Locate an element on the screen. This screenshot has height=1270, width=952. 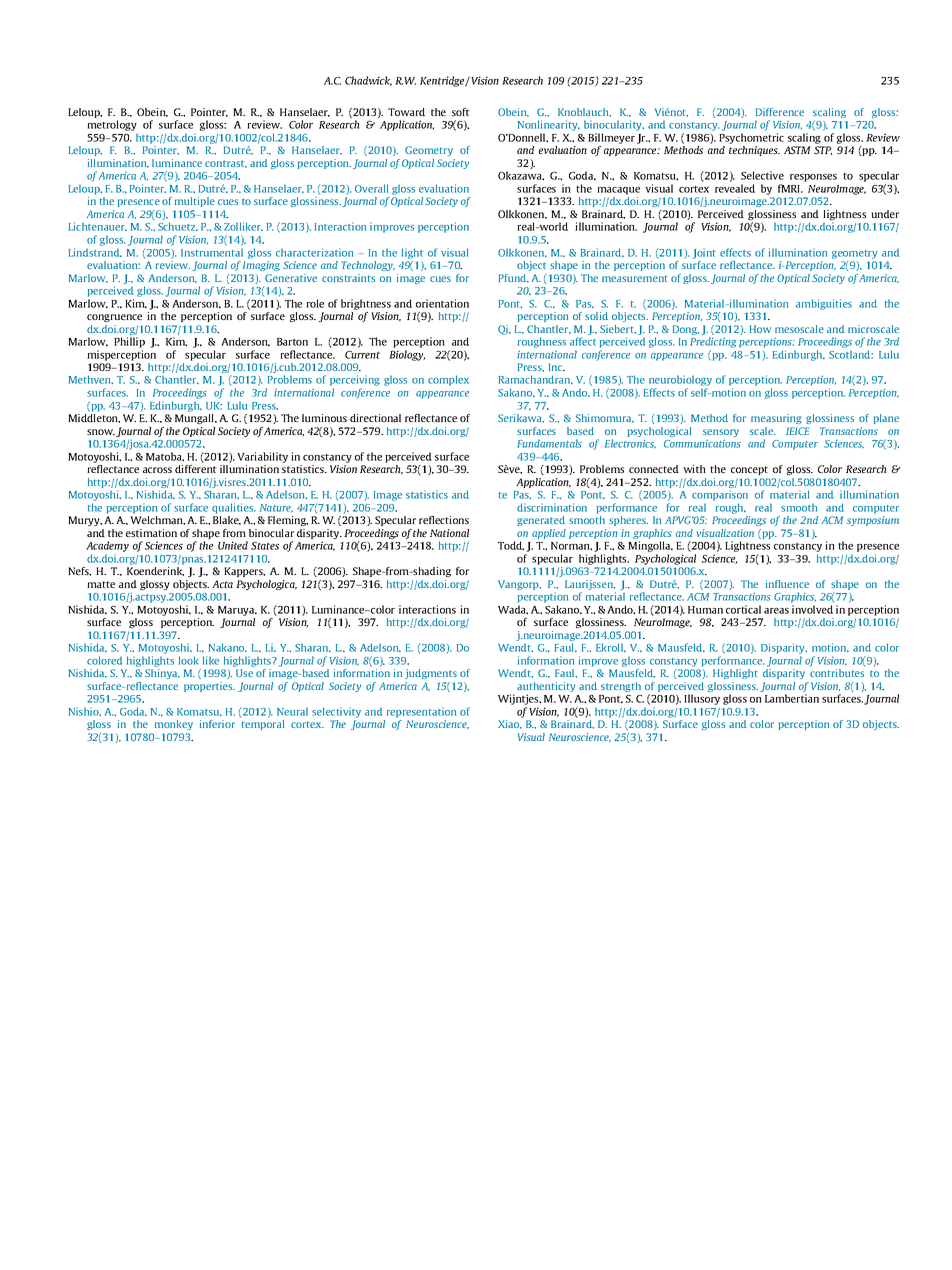
ambiguities is located at coordinates (824, 304).
